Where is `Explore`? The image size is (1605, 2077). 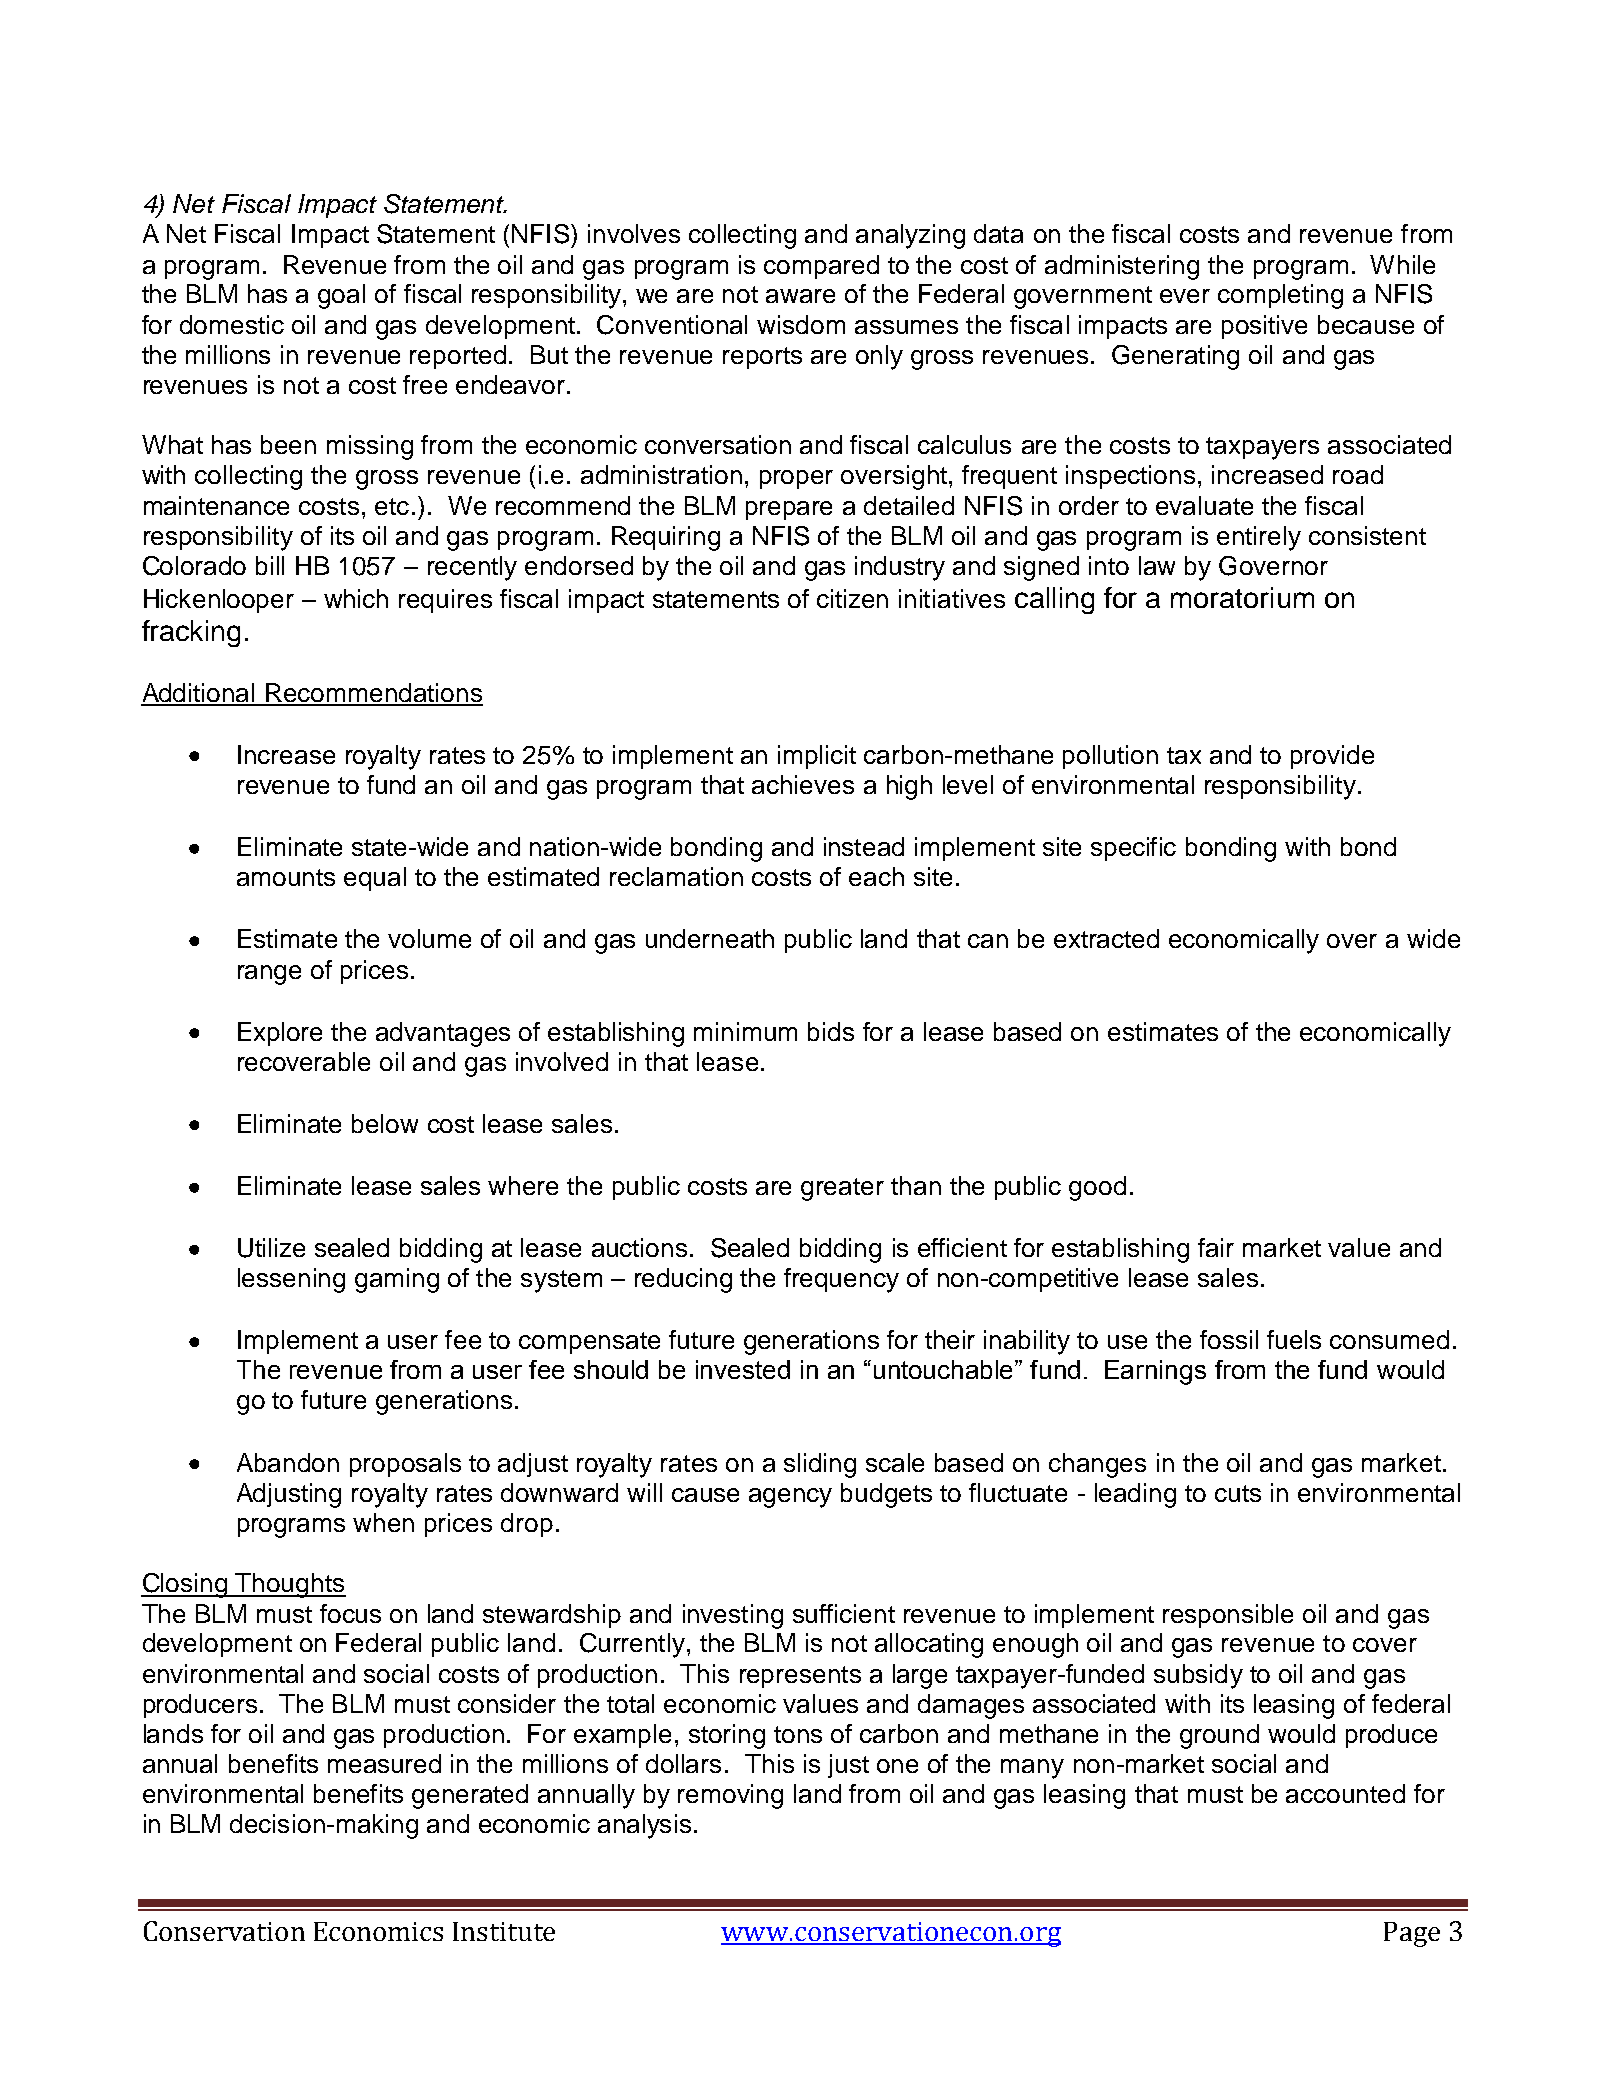
Explore is located at coordinates (280, 1034).
